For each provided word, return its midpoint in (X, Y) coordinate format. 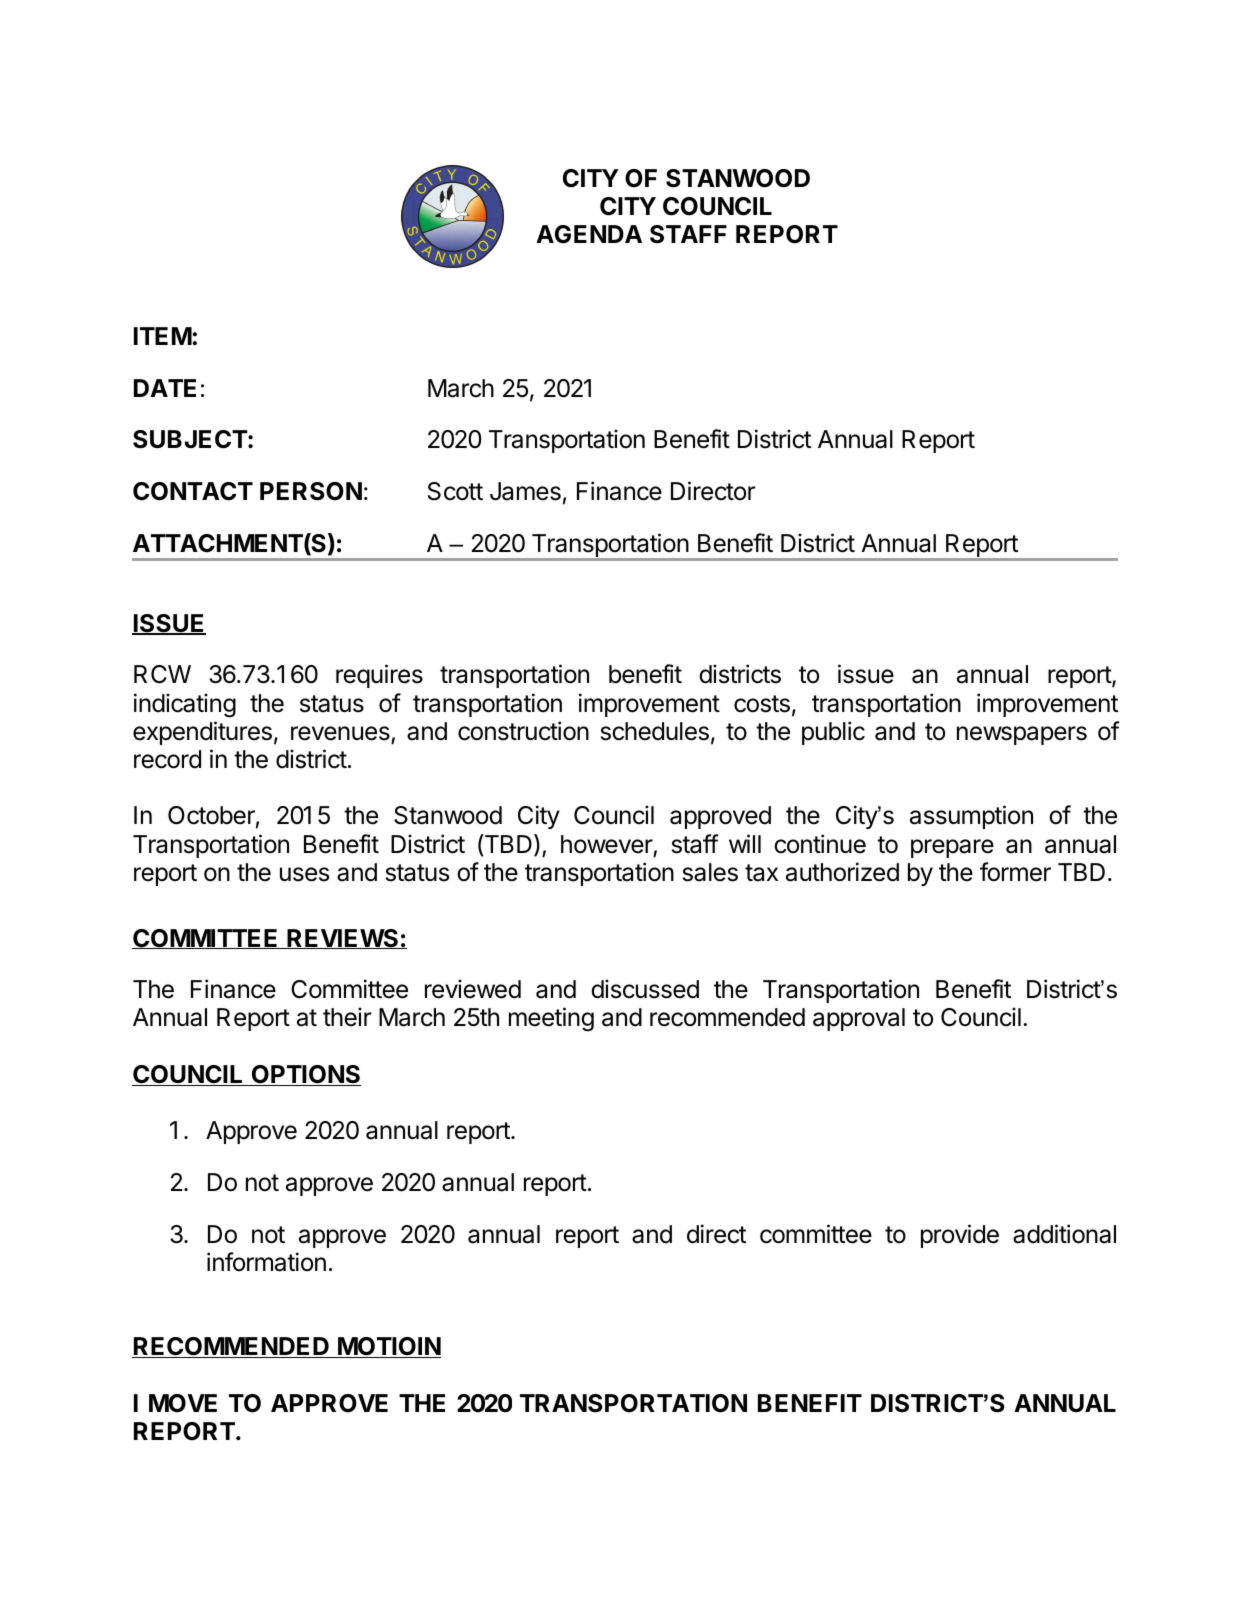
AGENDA (589, 234)
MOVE (183, 1403)
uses (304, 874)
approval (859, 1019)
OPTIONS (305, 1075)
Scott (455, 491)
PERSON (311, 491)
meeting (551, 1019)
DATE (165, 388)
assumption (971, 817)
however (607, 844)
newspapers (1022, 735)
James (525, 491)
